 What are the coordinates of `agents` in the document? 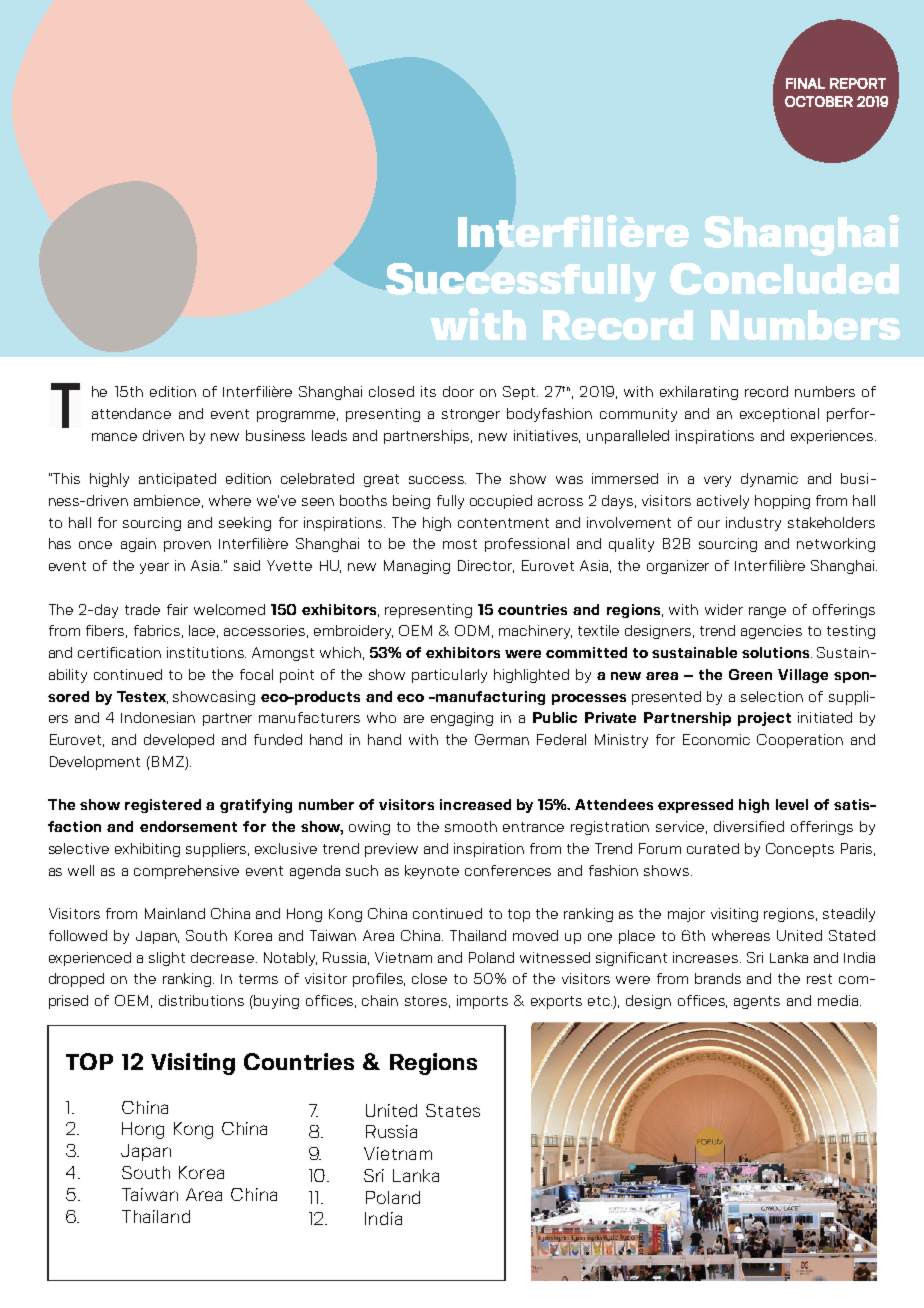 It's located at (757, 1002).
